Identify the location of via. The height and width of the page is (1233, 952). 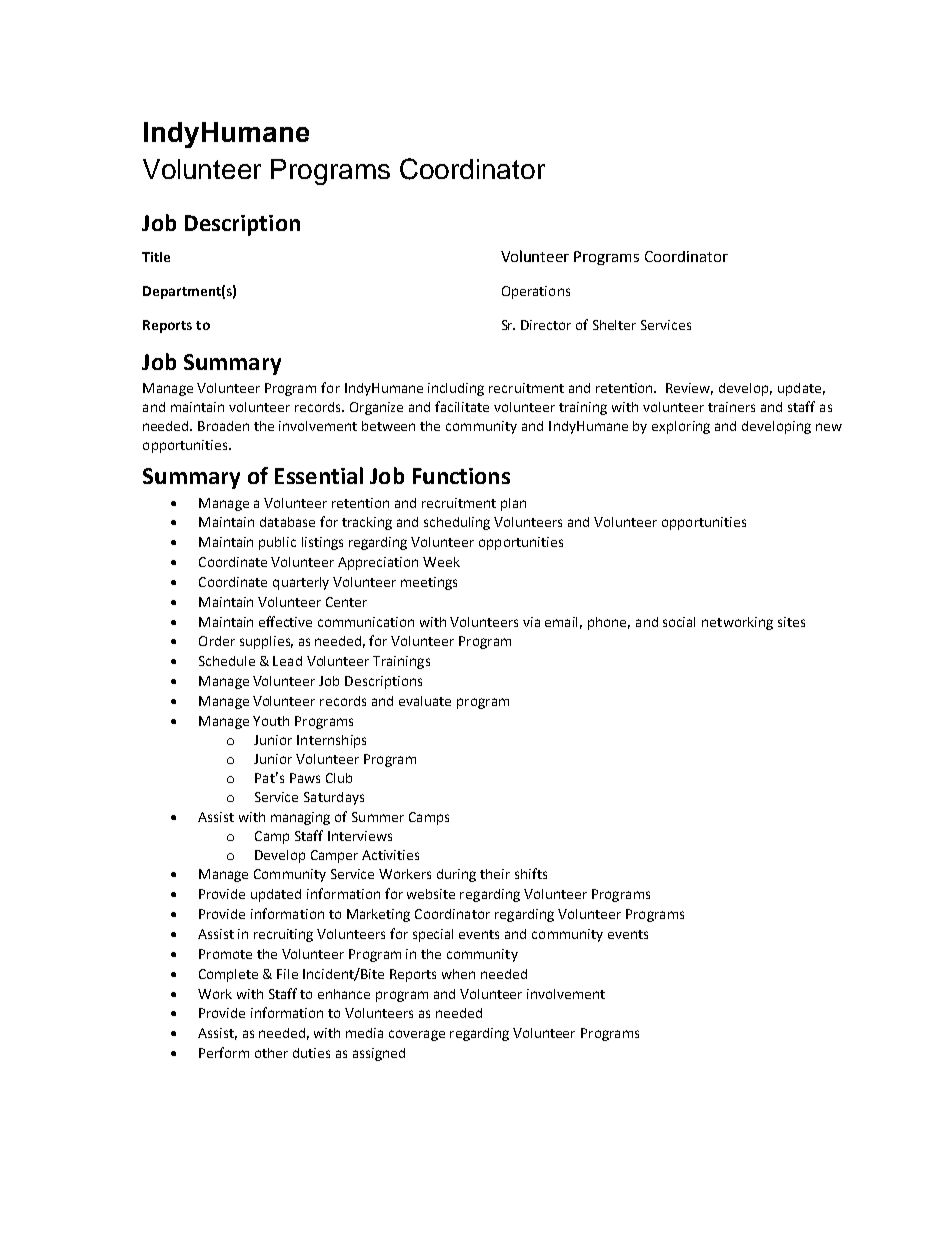
(531, 622).
